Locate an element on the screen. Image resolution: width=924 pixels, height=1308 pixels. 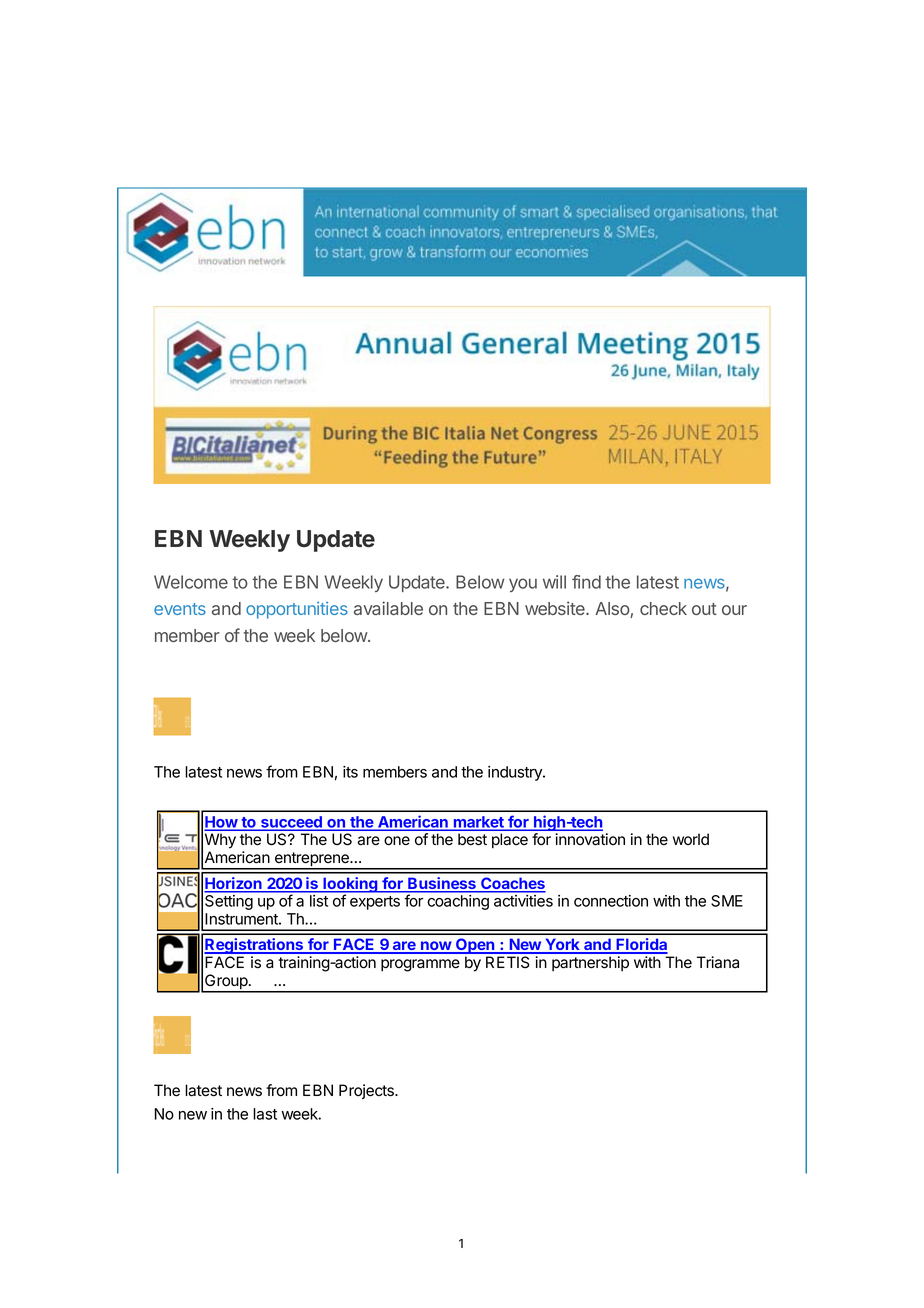
world is located at coordinates (691, 839).
